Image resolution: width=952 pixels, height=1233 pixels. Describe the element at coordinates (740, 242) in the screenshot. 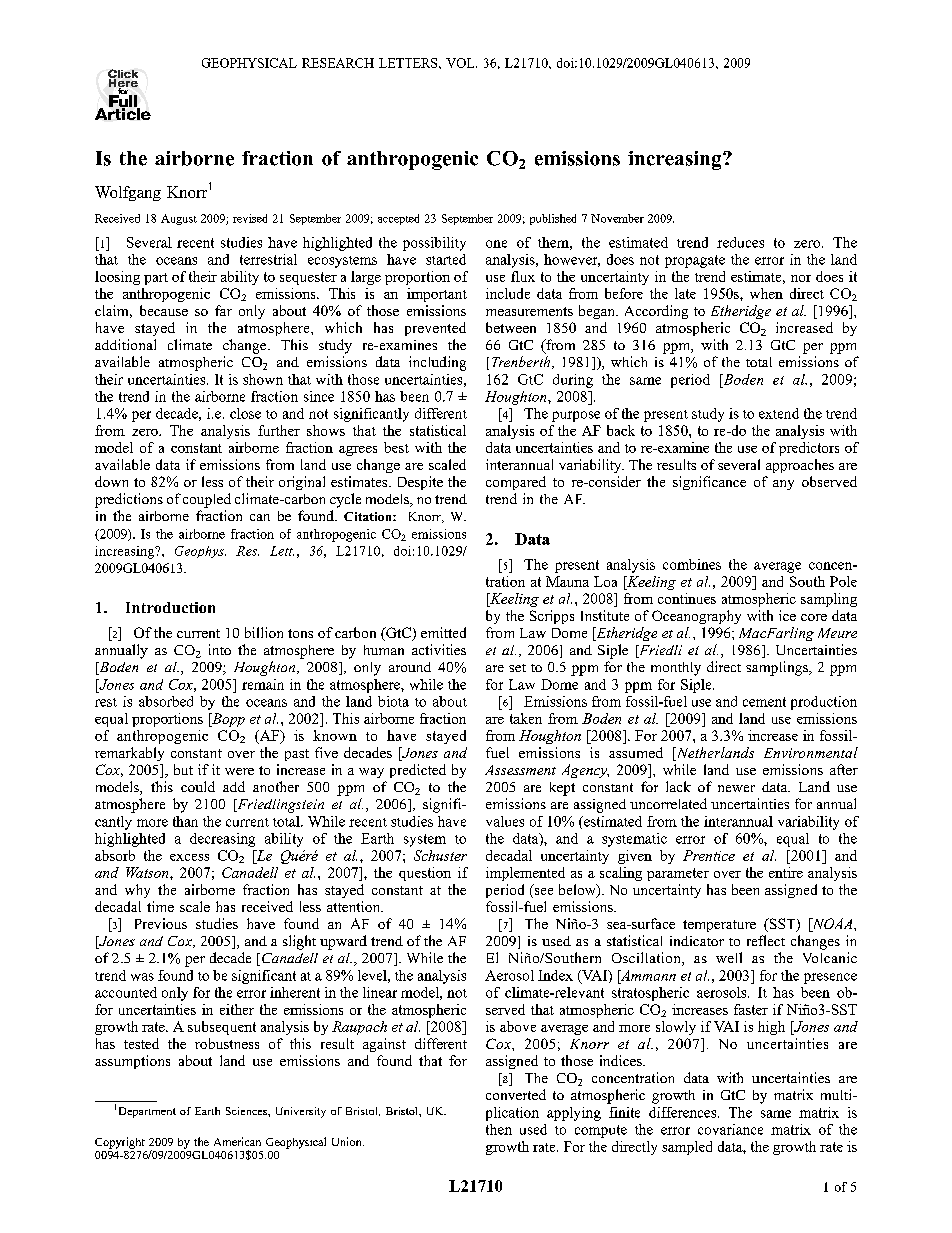

I see `reduces` at that location.
